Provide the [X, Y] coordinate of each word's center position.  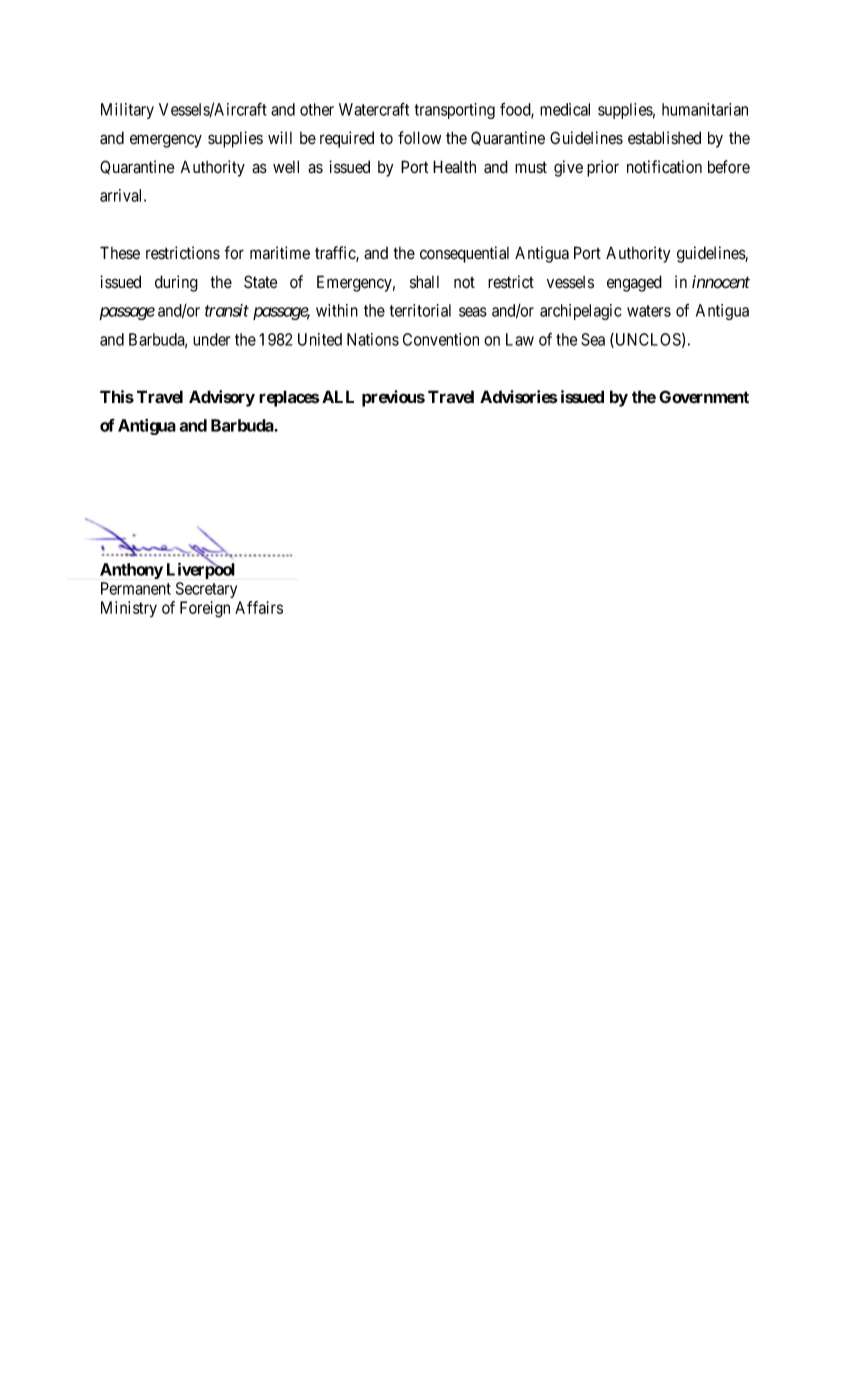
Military [127, 111]
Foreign [205, 609]
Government [704, 397]
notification [664, 167]
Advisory [222, 398]
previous [393, 398]
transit [227, 310]
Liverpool [201, 570]
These [120, 253]
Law [520, 339]
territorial [420, 310]
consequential [464, 254]
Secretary [206, 590]
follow [419, 138]
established [664, 138]
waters [649, 311]
